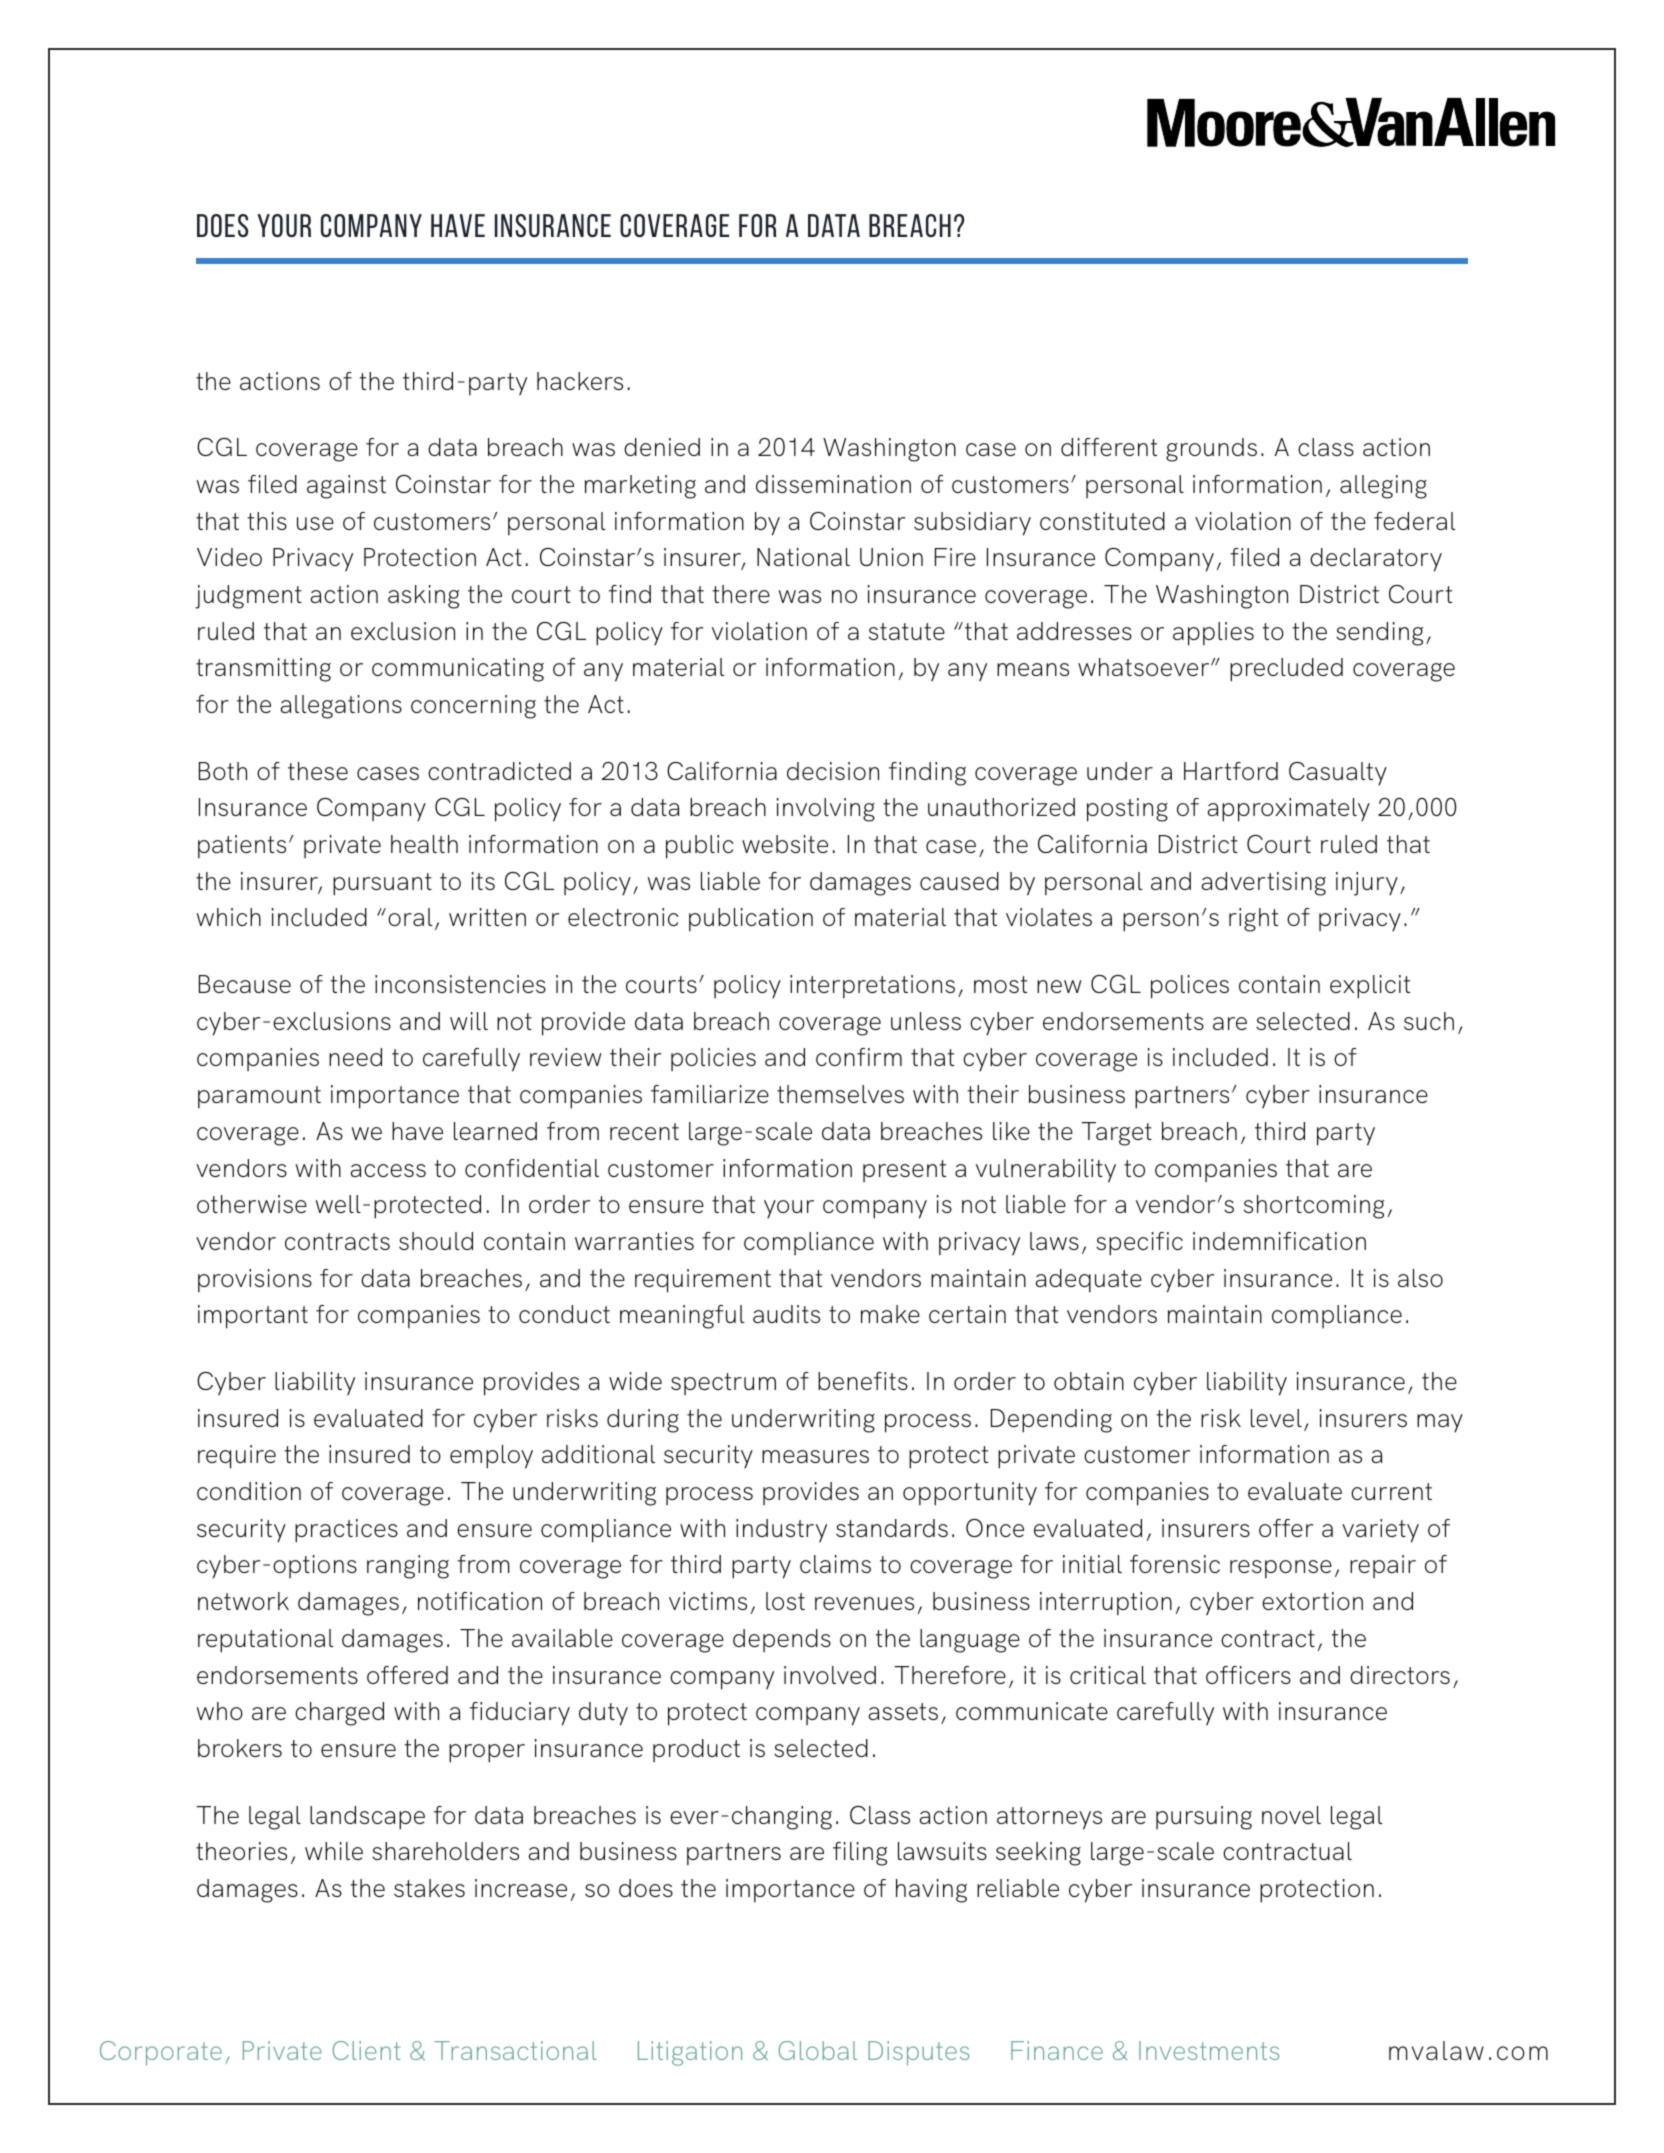 The width and height of the document is (1664, 2153). What do you see at coordinates (833, 484) in the document?
I see `dissemination` at bounding box center [833, 484].
